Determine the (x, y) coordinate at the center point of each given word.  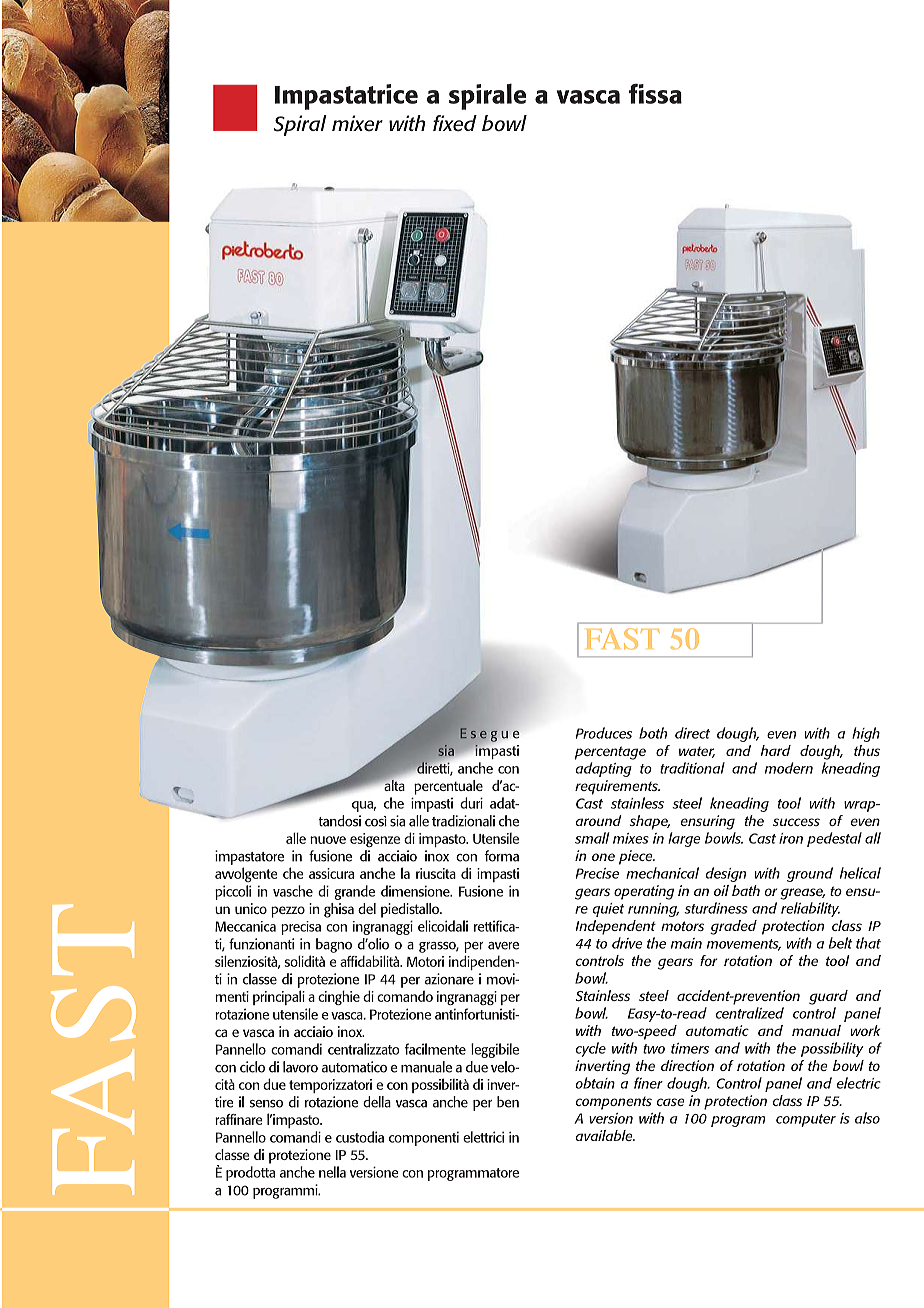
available (605, 1135)
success (796, 822)
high (866, 734)
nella (332, 1172)
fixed (455, 123)
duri (471, 803)
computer (806, 1120)
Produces (604, 733)
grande (355, 892)
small (592, 838)
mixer (357, 123)
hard (775, 750)
